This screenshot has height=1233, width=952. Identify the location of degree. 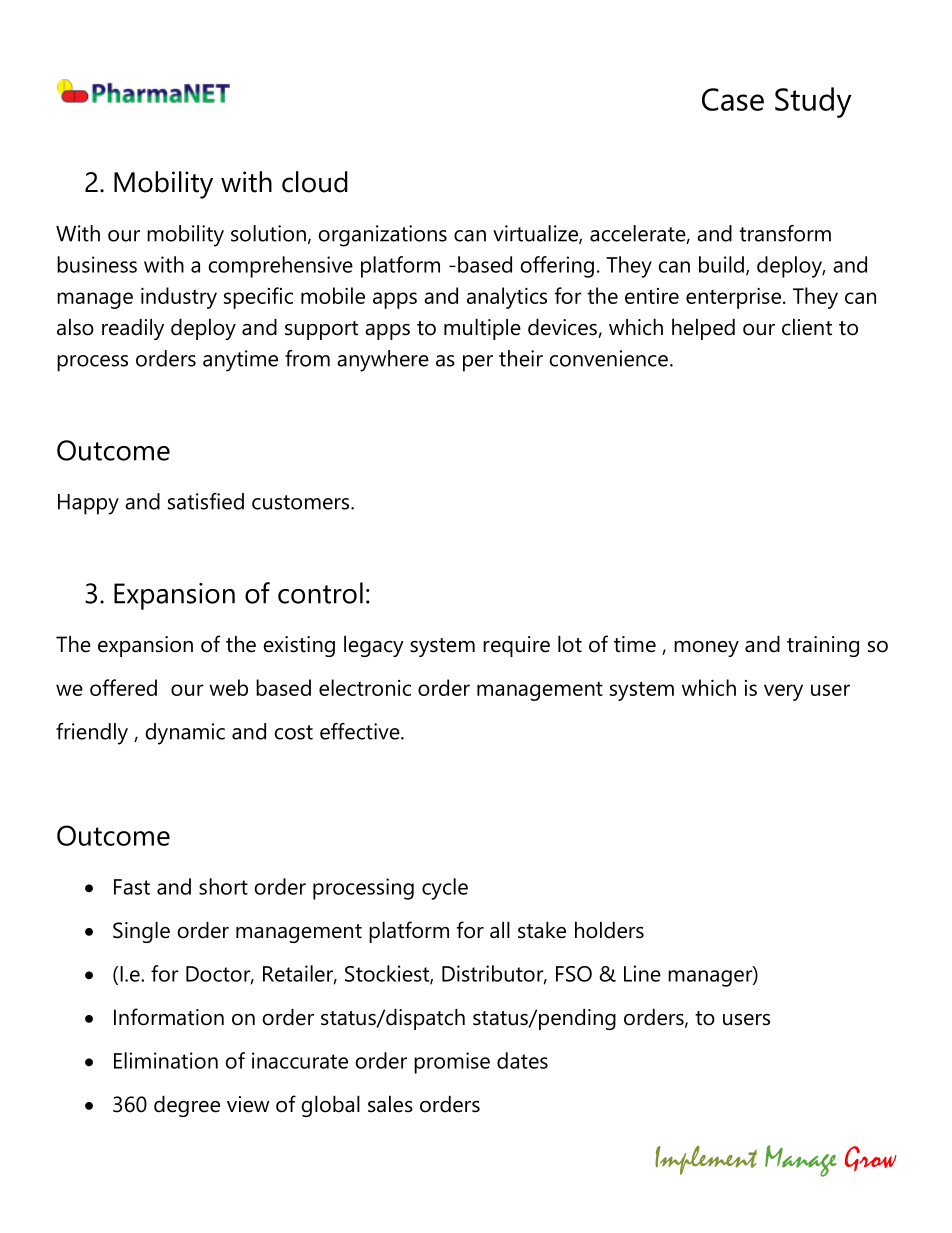
(187, 1106).
